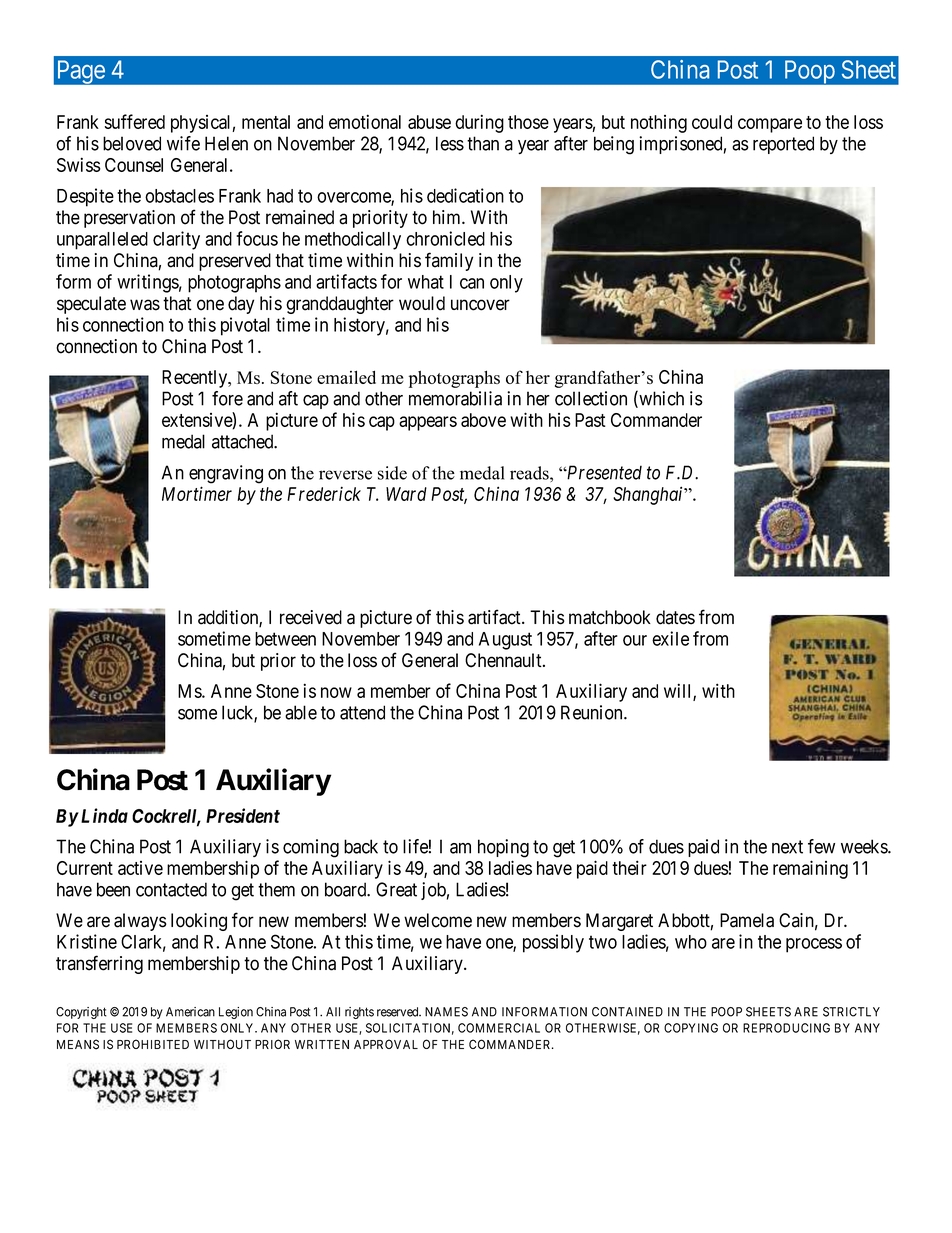 The height and width of the document is (1233, 952). What do you see at coordinates (183, 143) in the document?
I see `wife` at bounding box center [183, 143].
